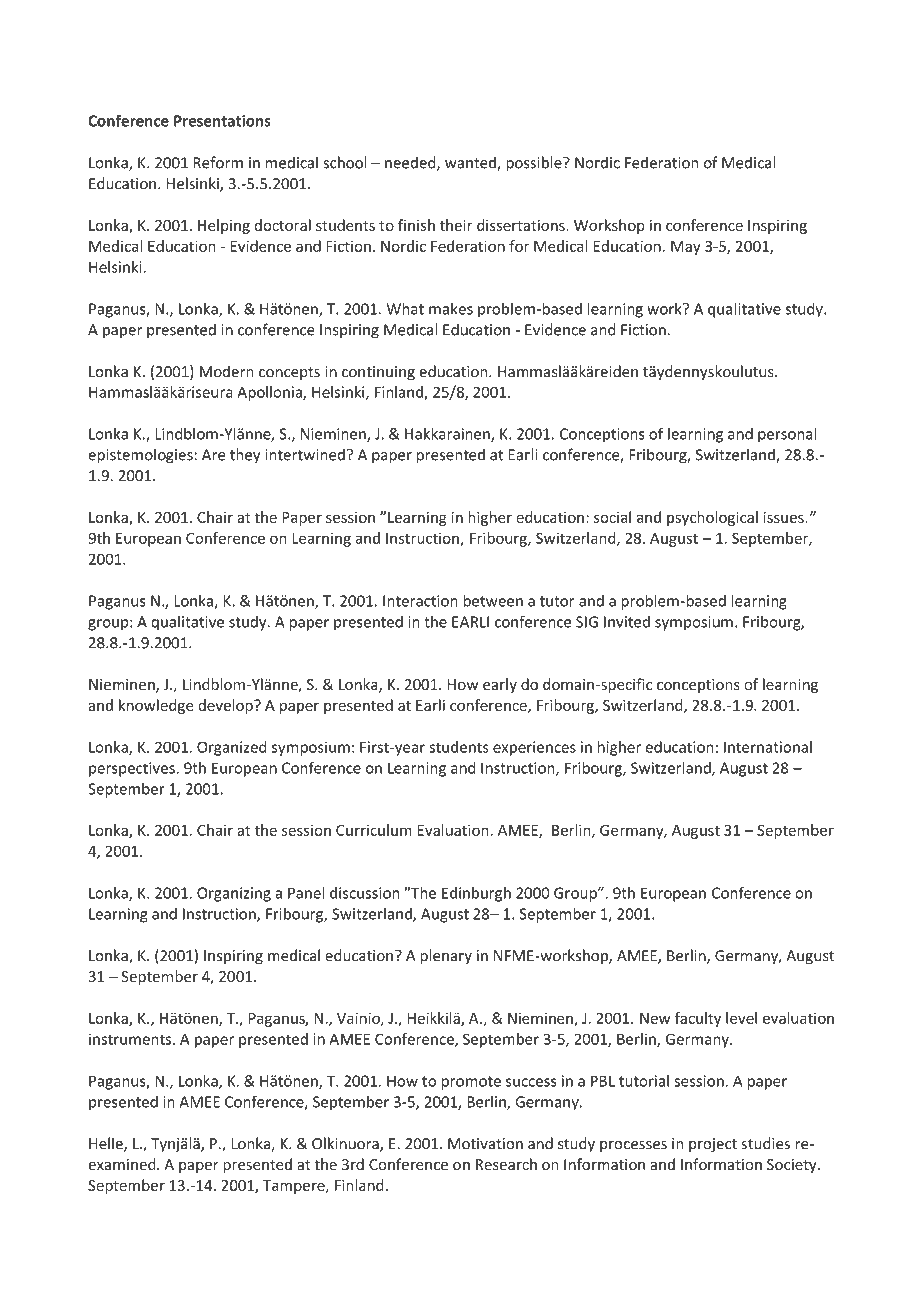 The image size is (924, 1308). I want to click on Reform, so click(218, 162).
